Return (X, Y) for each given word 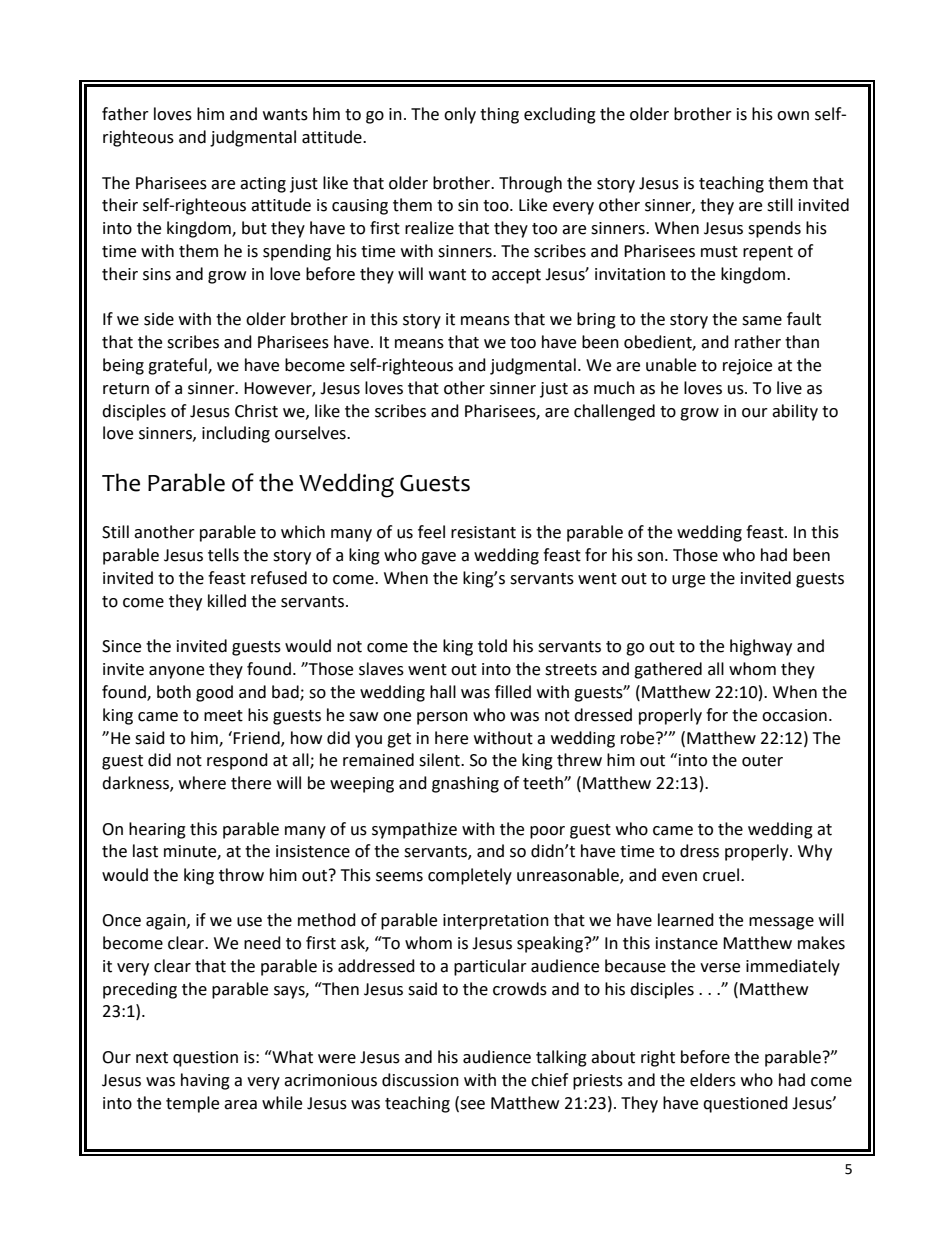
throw (241, 875)
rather (758, 342)
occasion (794, 715)
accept (516, 276)
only (460, 115)
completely (470, 876)
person (442, 718)
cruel (721, 875)
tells (223, 555)
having (205, 1081)
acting (263, 185)
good (214, 693)
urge (688, 581)
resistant (483, 532)
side (159, 319)
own (793, 116)
